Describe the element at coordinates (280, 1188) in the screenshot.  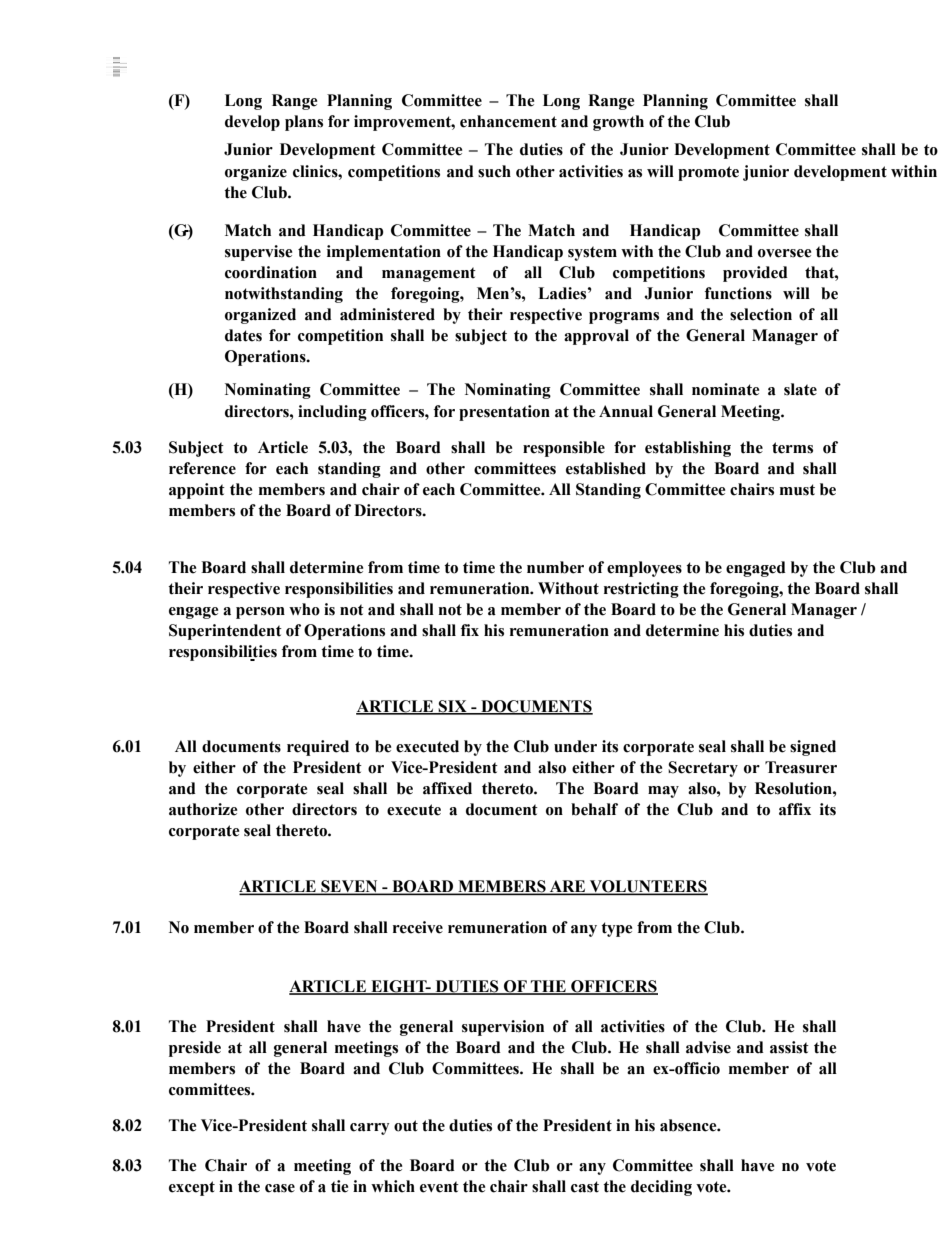
I see `case` at that location.
